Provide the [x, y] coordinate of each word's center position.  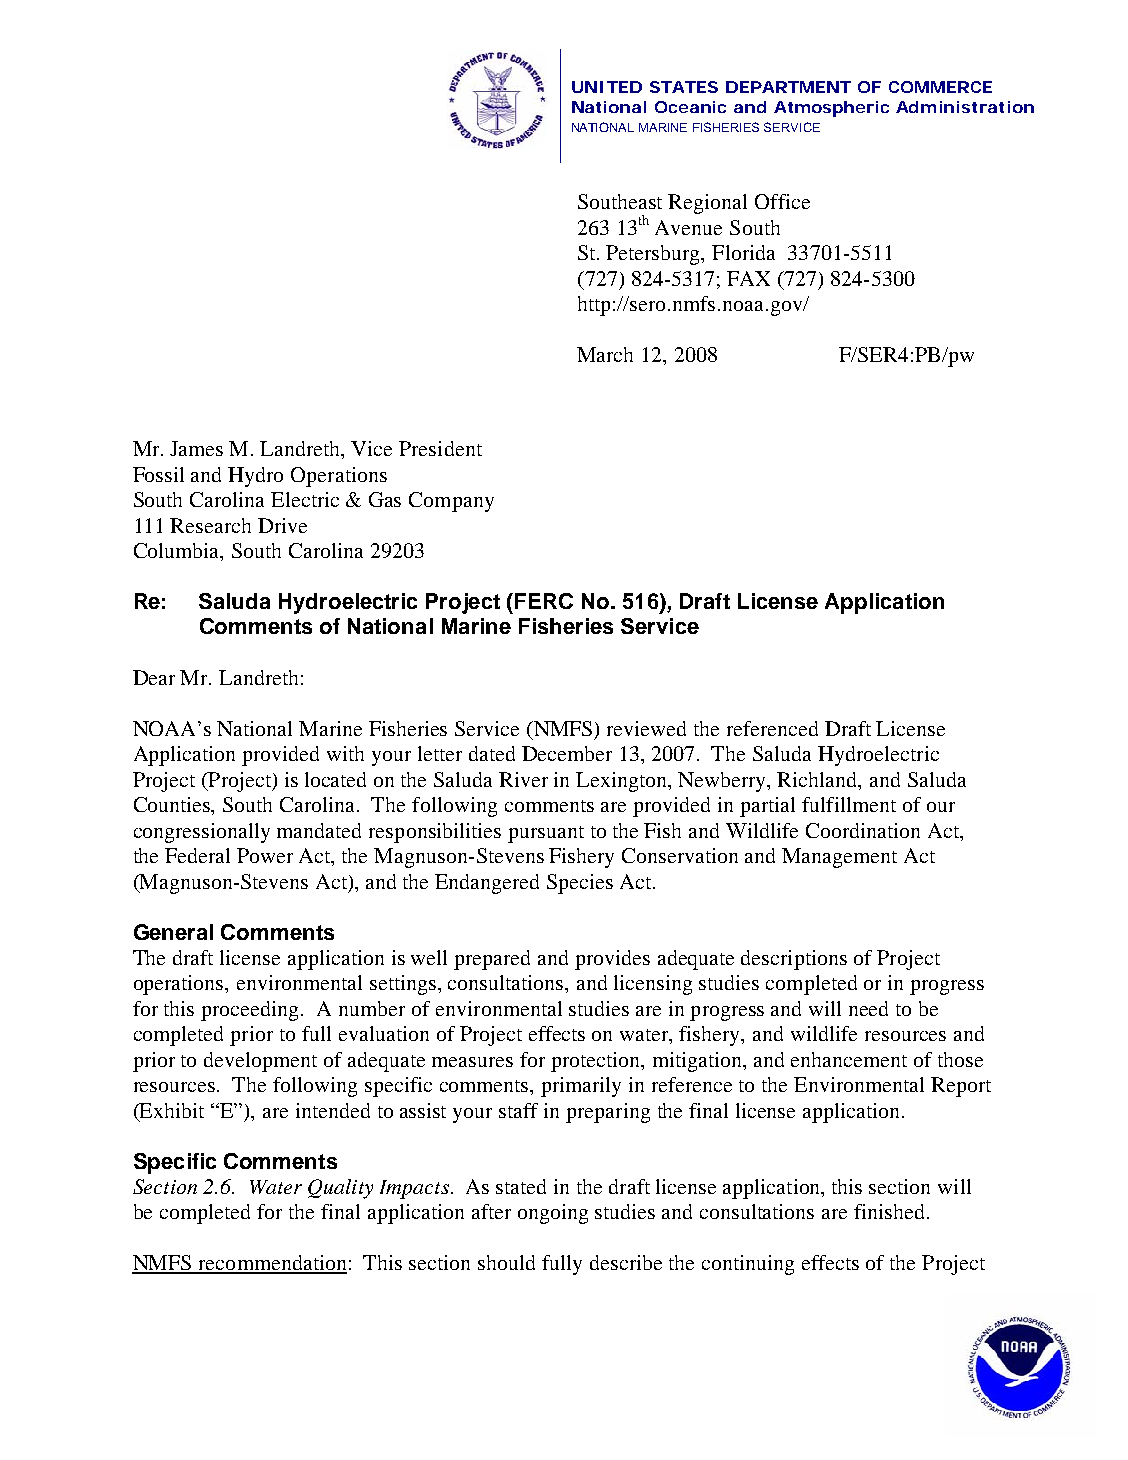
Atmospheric [831, 109]
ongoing [553, 1214]
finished [889, 1211]
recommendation [271, 1264]
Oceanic [690, 107]
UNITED [607, 87]
